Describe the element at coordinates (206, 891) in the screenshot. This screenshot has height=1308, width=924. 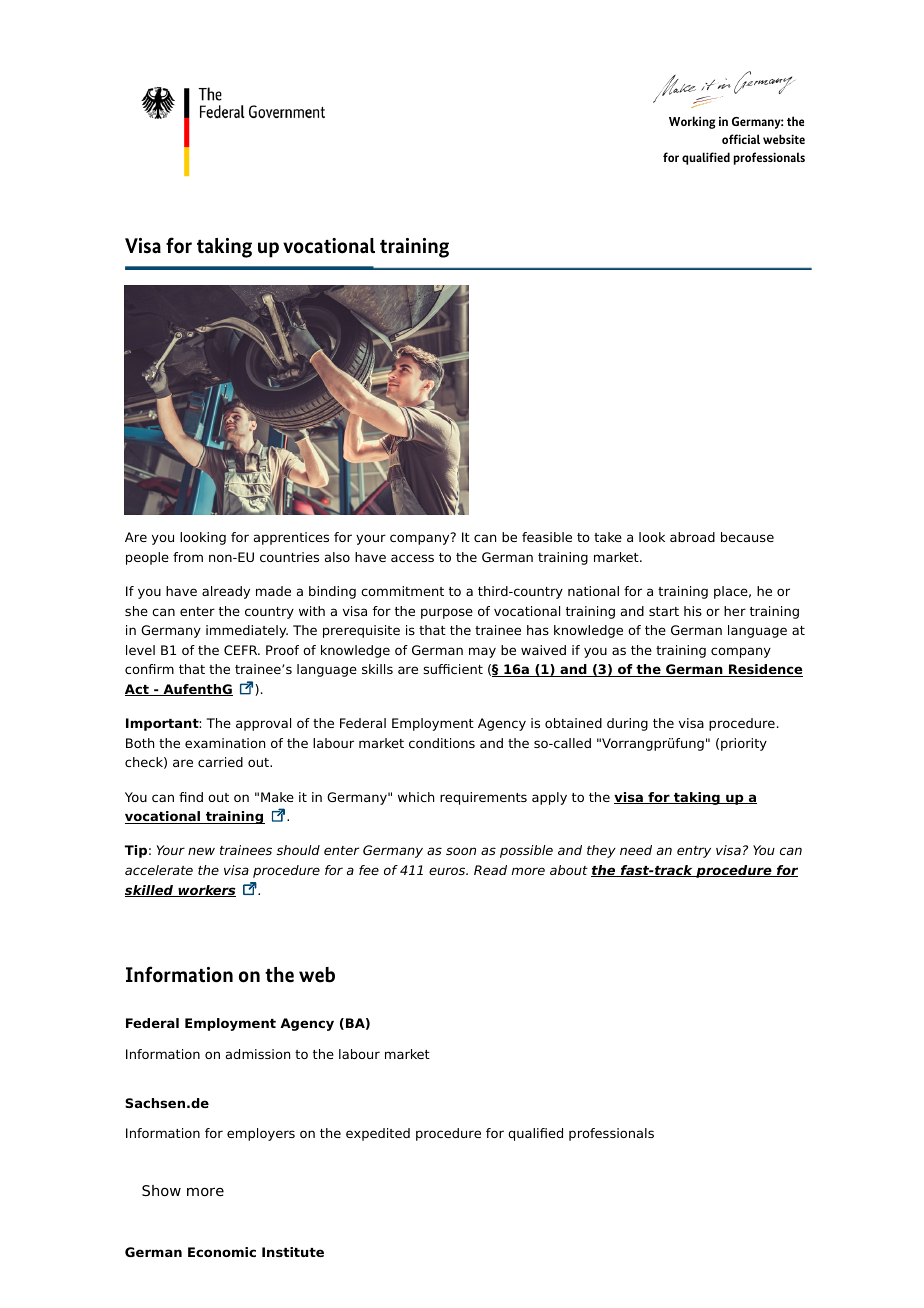
I see `workers` at that location.
